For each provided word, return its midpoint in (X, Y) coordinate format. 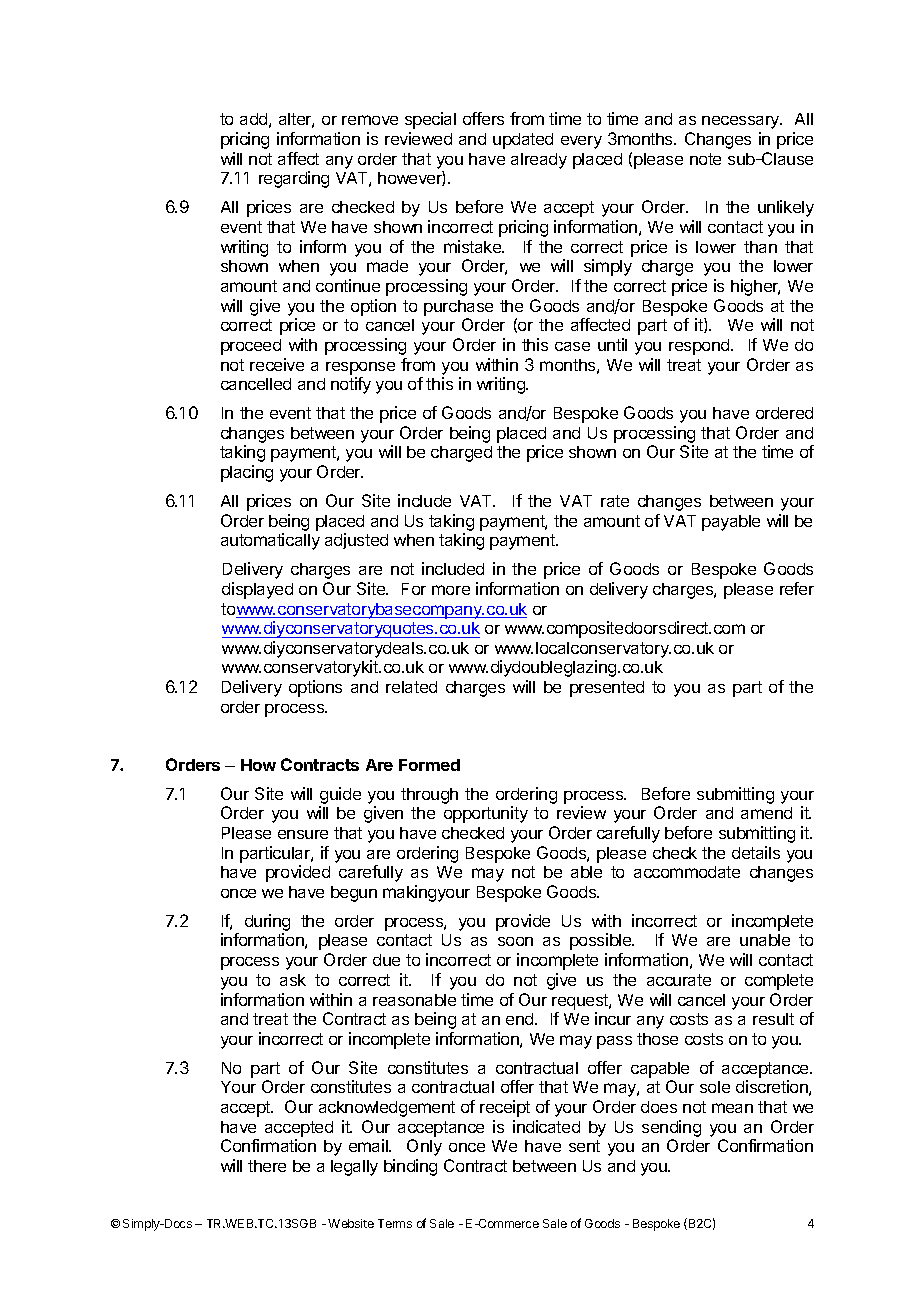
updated (523, 141)
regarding (294, 179)
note (705, 159)
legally (354, 1168)
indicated (546, 1126)
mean (732, 1108)
